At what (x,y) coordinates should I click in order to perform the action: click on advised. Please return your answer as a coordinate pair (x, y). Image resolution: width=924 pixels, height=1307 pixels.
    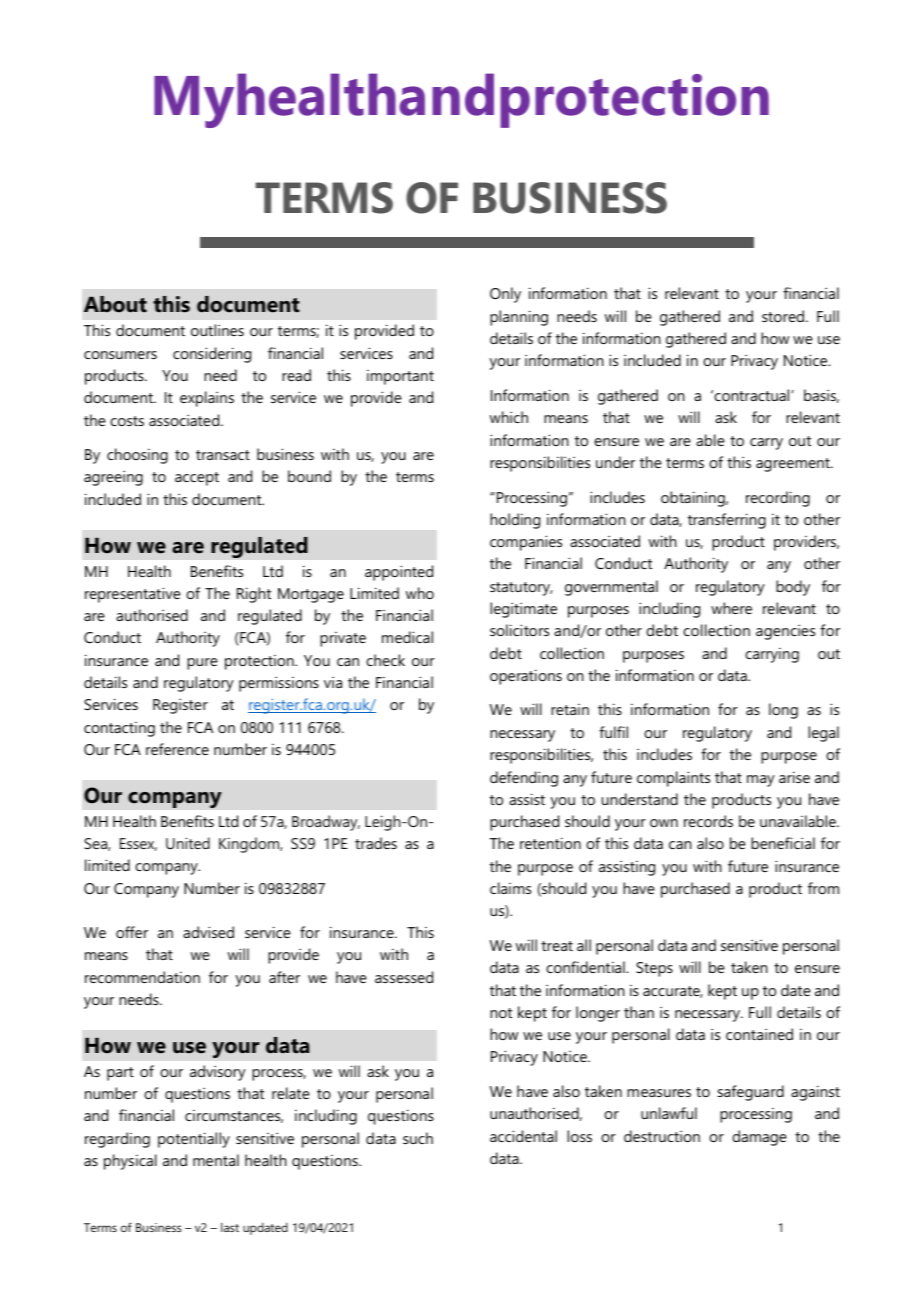
    Looking at the image, I should click on (208, 932).
